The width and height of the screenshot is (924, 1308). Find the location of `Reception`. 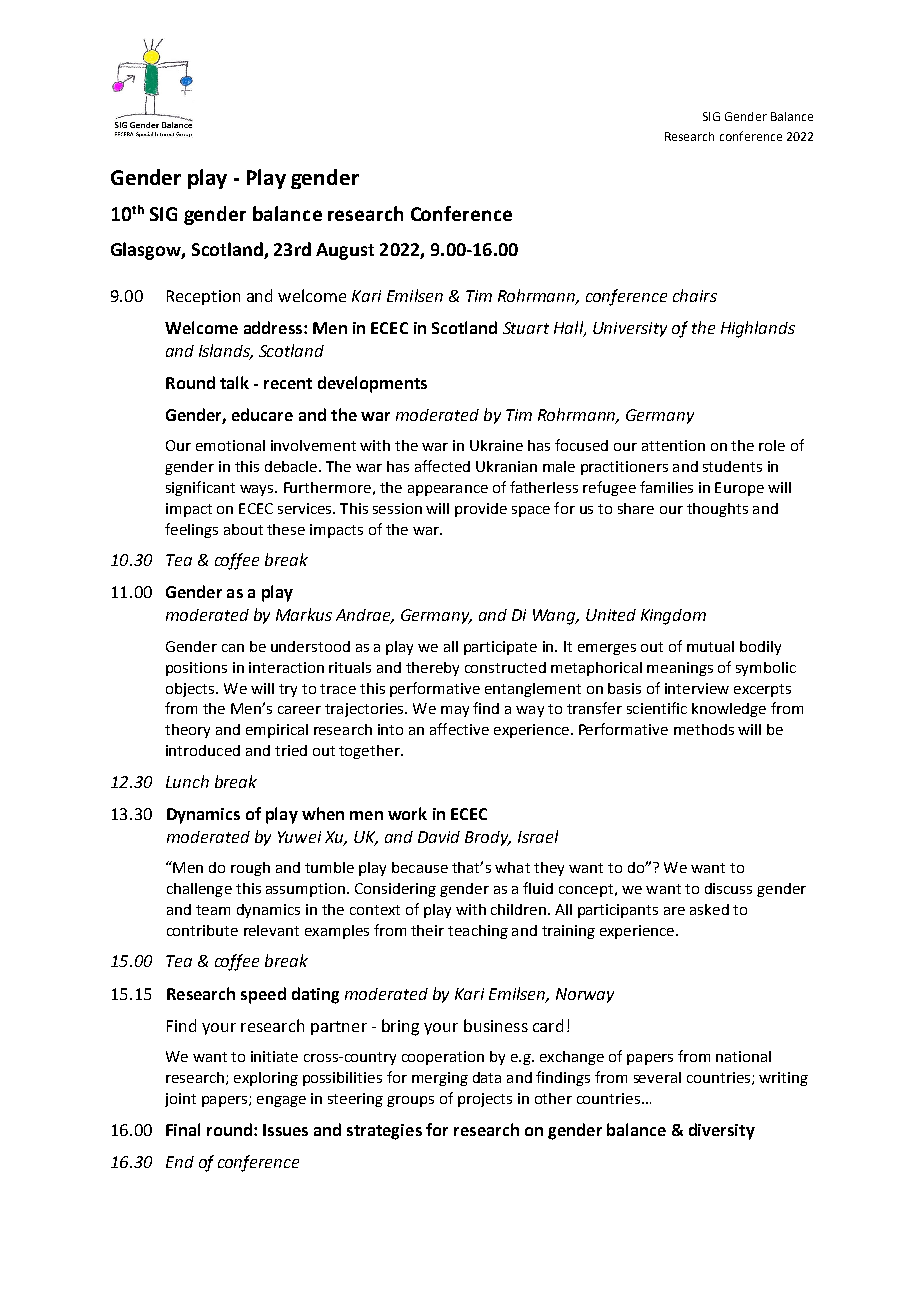

Reception is located at coordinates (203, 297).
